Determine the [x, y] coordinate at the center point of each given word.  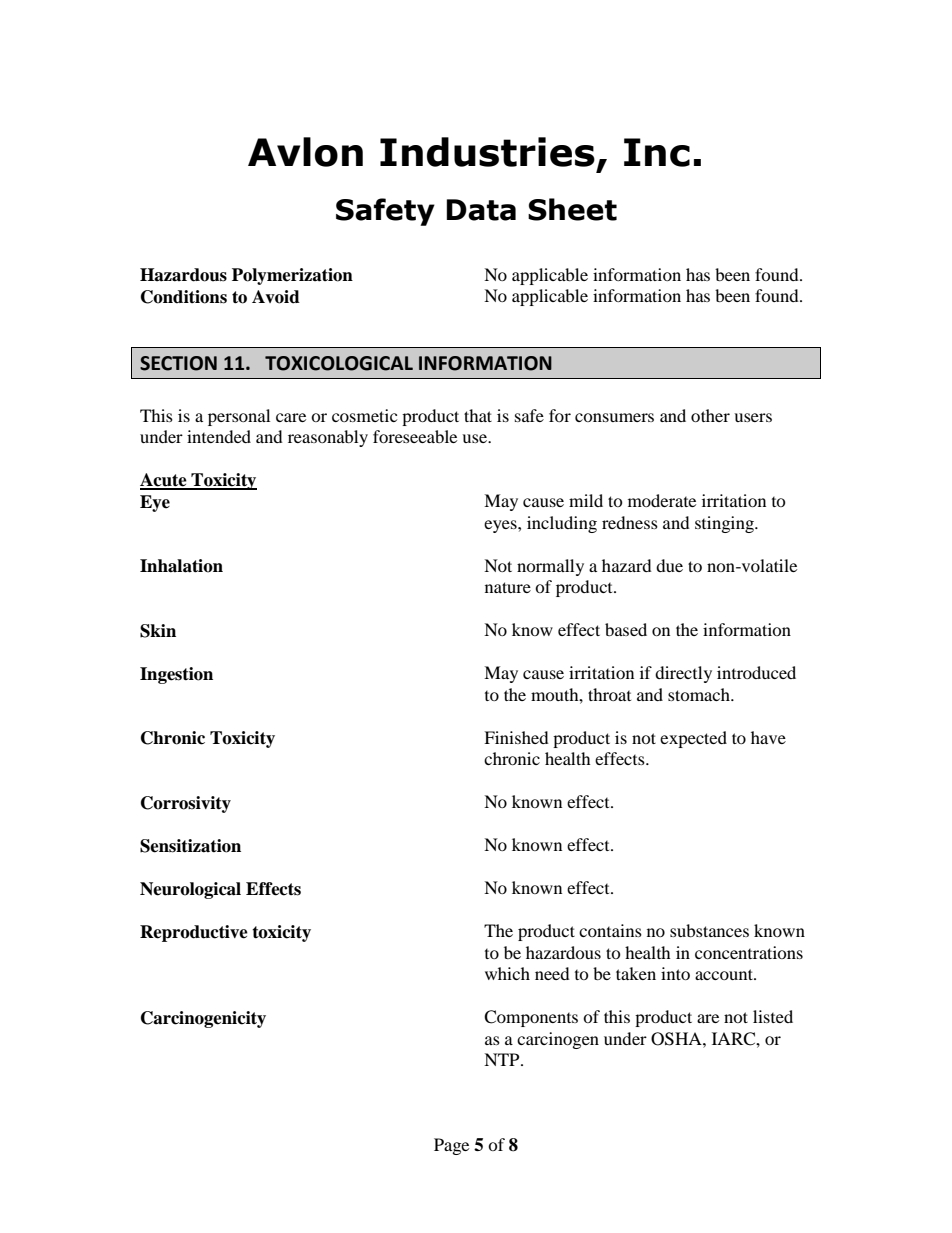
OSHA [677, 1039]
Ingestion [176, 675]
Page [451, 1146]
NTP [503, 1059]
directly [683, 674]
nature [508, 587]
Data [481, 210]
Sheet [572, 209]
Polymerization [292, 276]
